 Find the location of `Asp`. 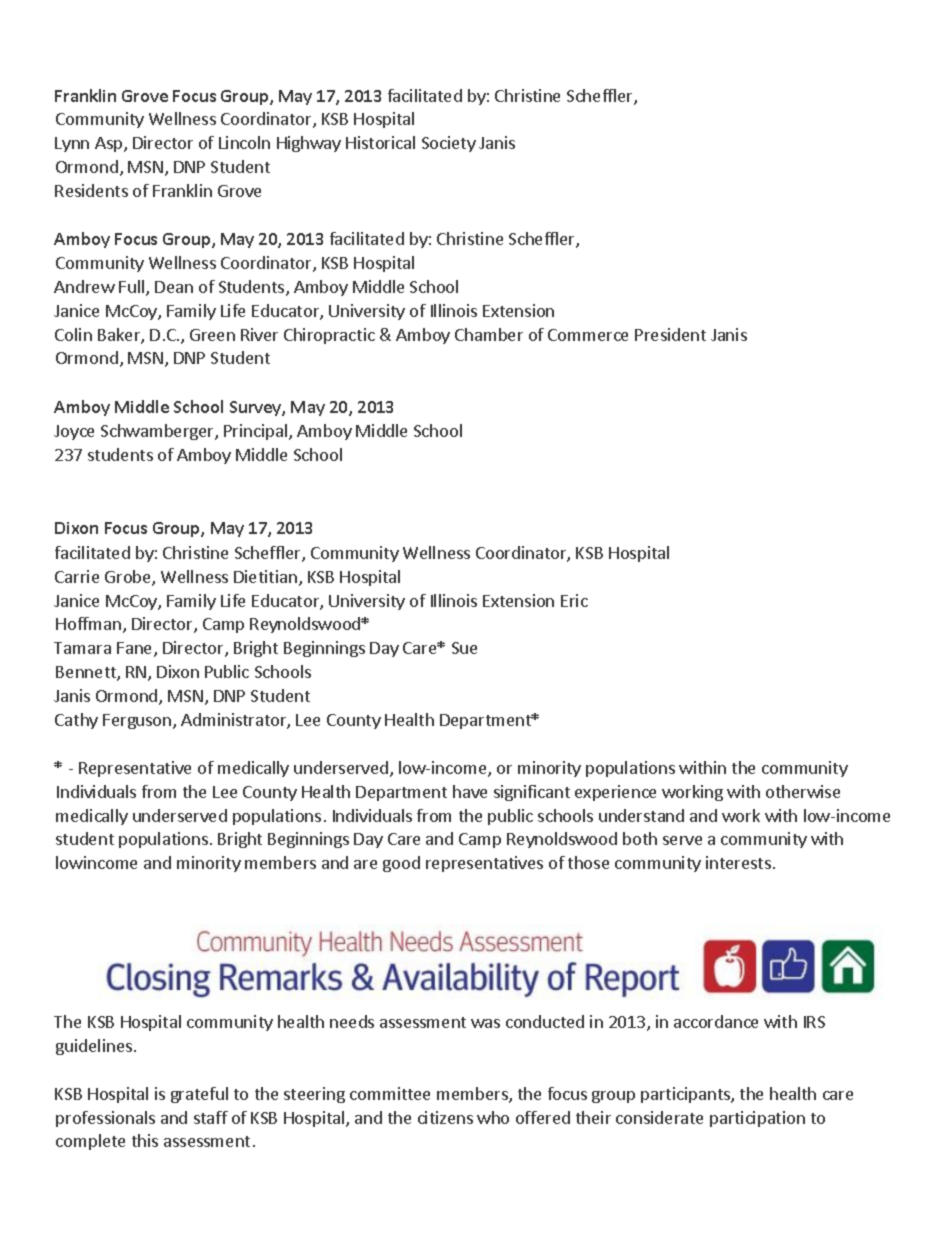

Asp is located at coordinates (110, 144).
